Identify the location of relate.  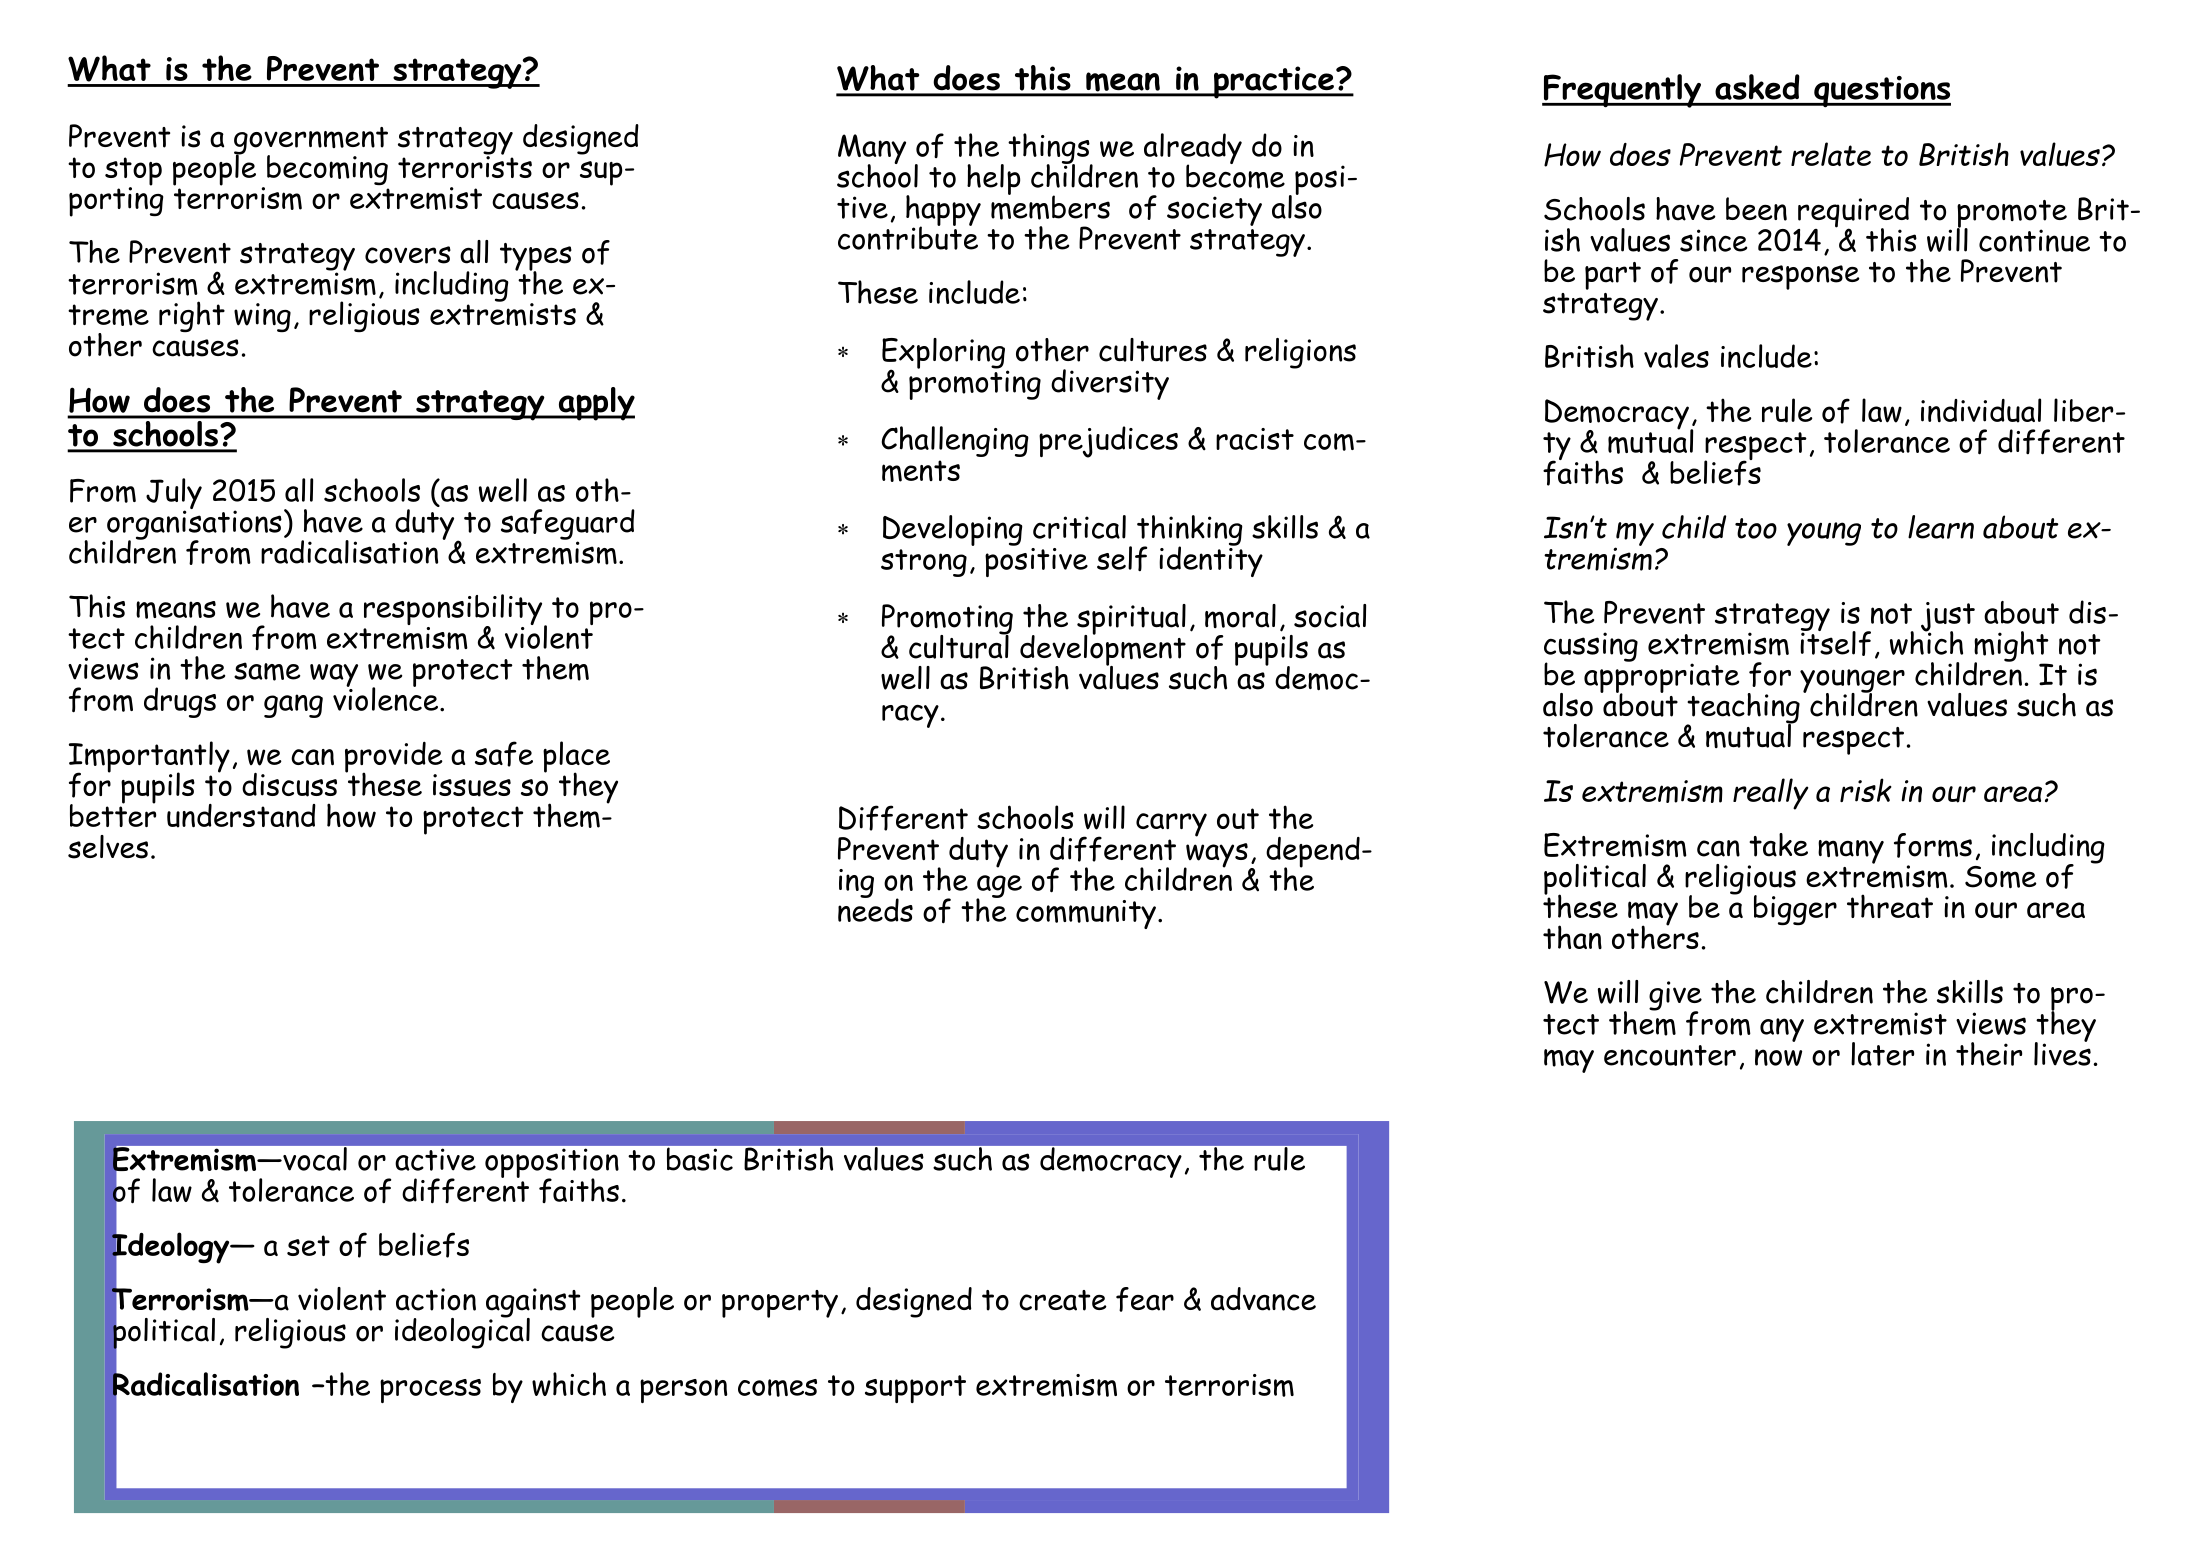
(1831, 154).
